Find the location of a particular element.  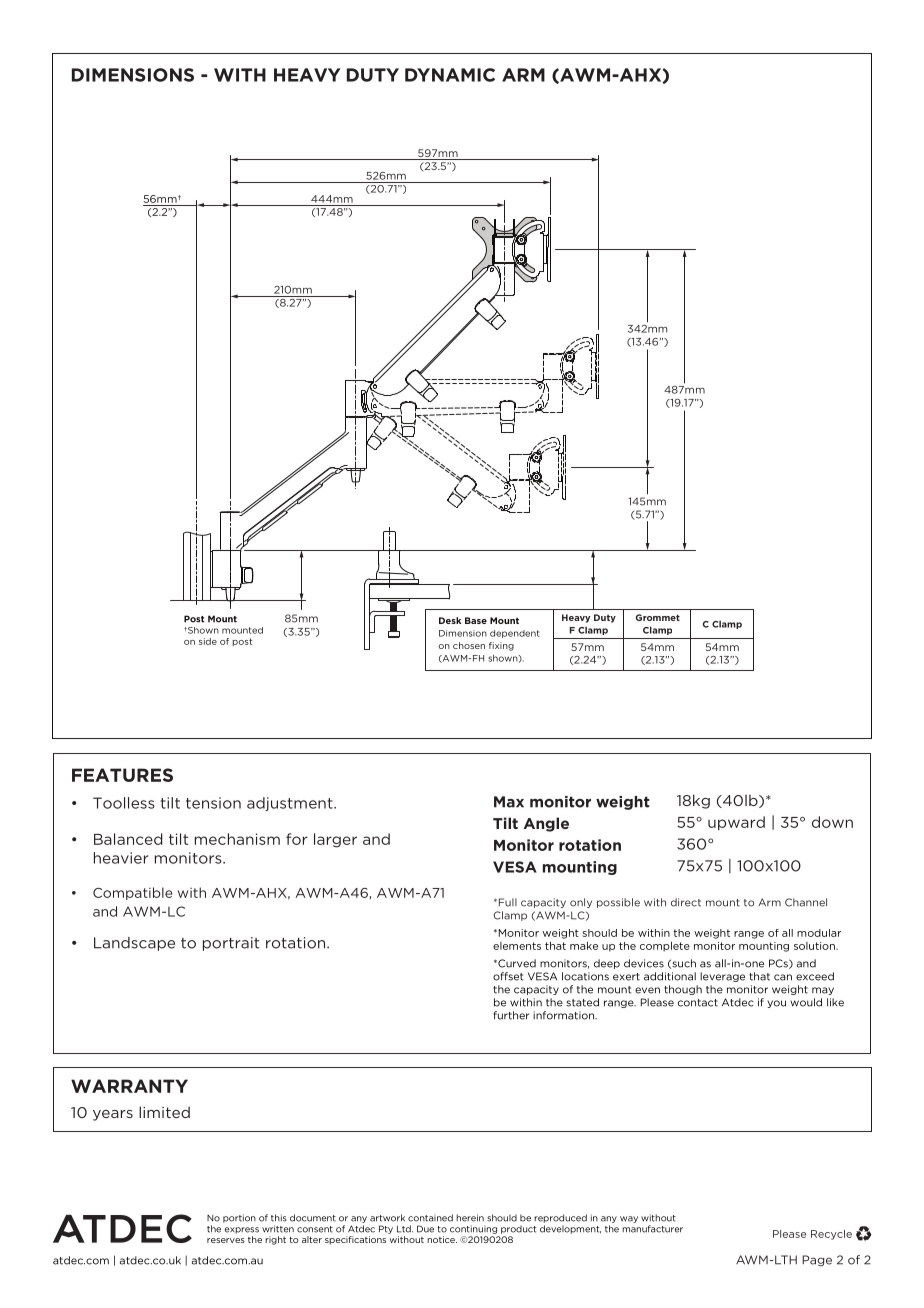

Base is located at coordinates (476, 620).
